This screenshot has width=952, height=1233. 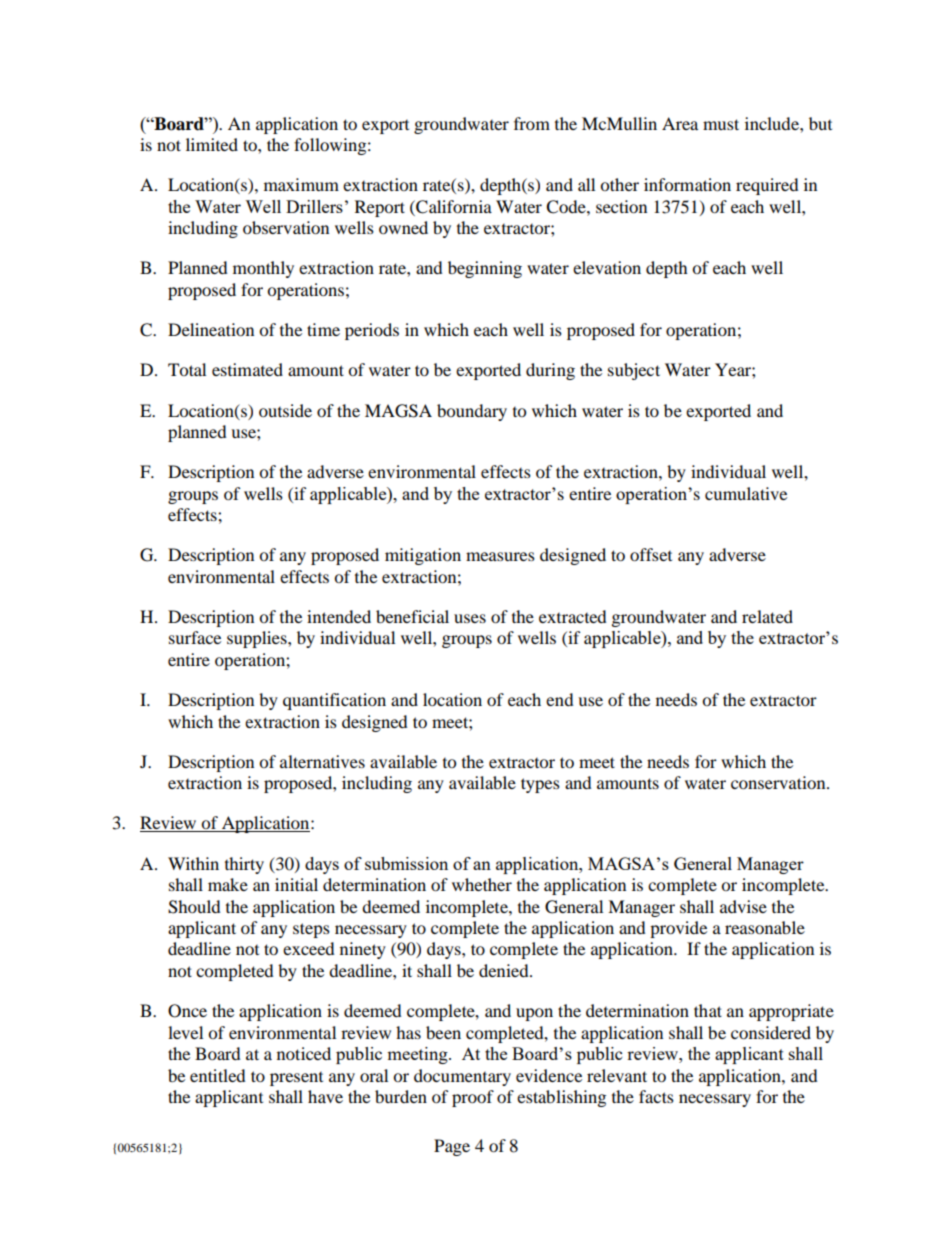 I want to click on related, so click(x=767, y=616).
